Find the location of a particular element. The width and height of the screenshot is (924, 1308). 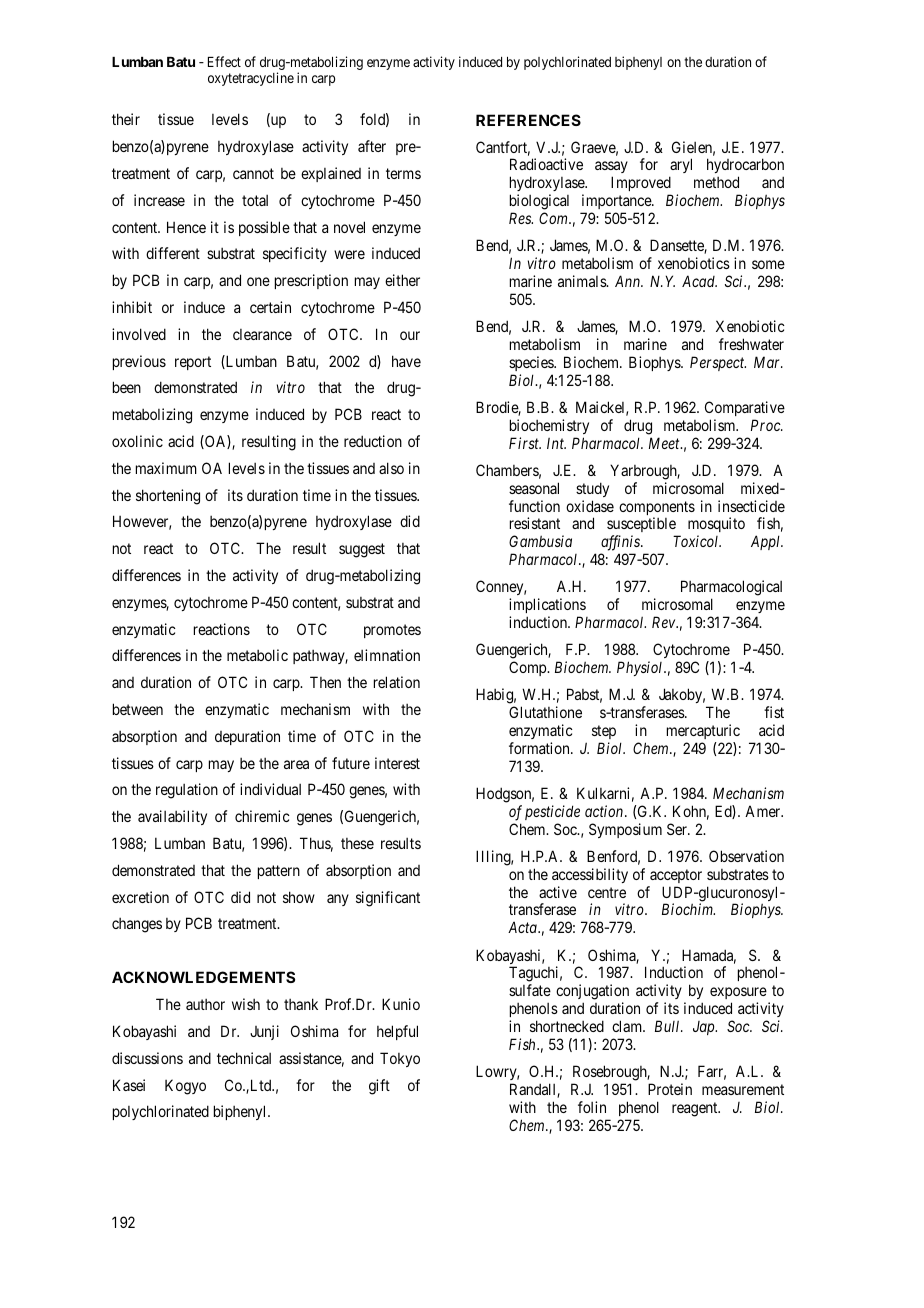

report is located at coordinates (193, 363).
